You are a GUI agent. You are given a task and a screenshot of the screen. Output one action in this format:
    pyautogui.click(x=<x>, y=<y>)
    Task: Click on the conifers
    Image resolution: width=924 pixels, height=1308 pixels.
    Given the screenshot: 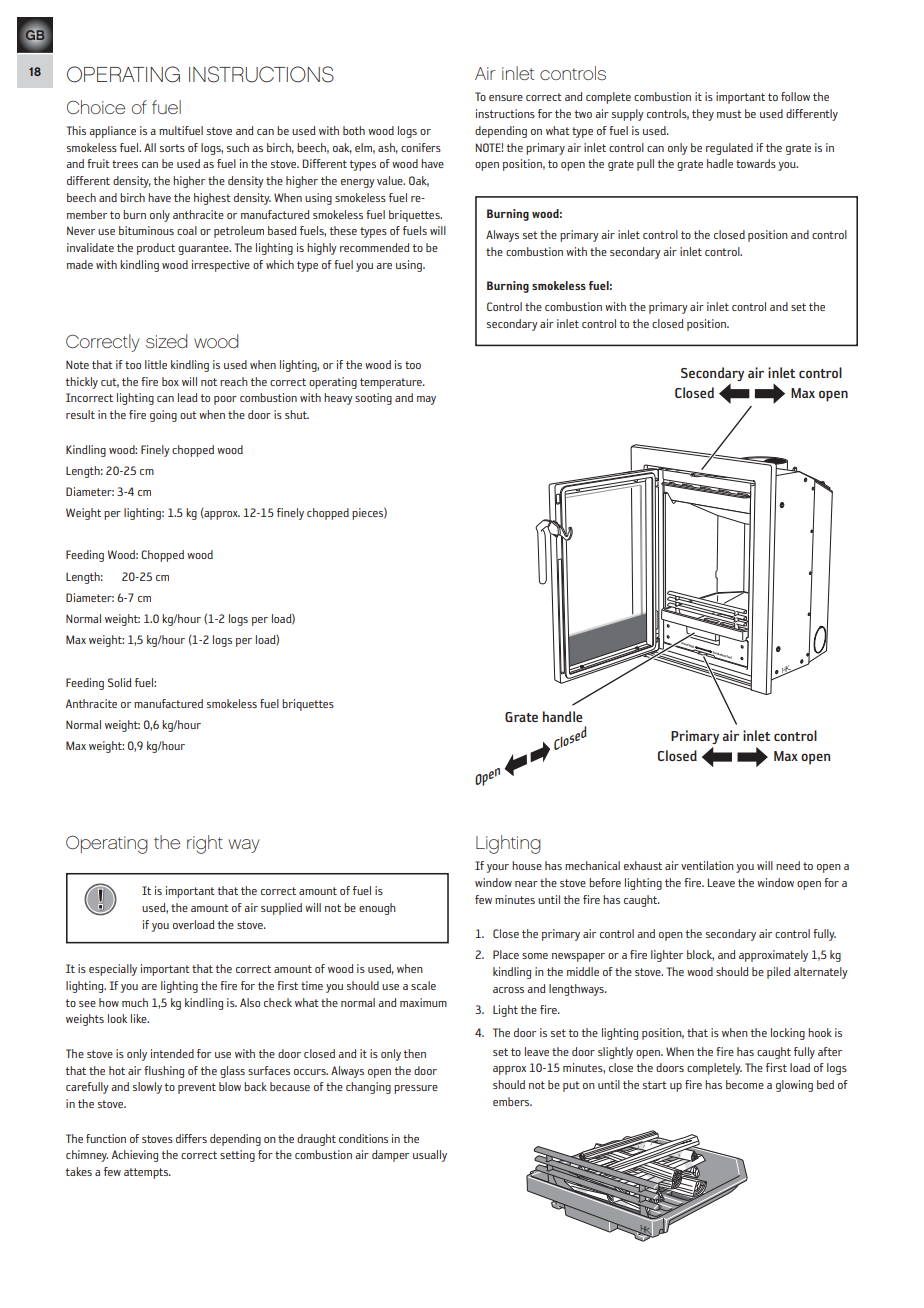 What is the action you would take?
    pyautogui.click(x=421, y=147)
